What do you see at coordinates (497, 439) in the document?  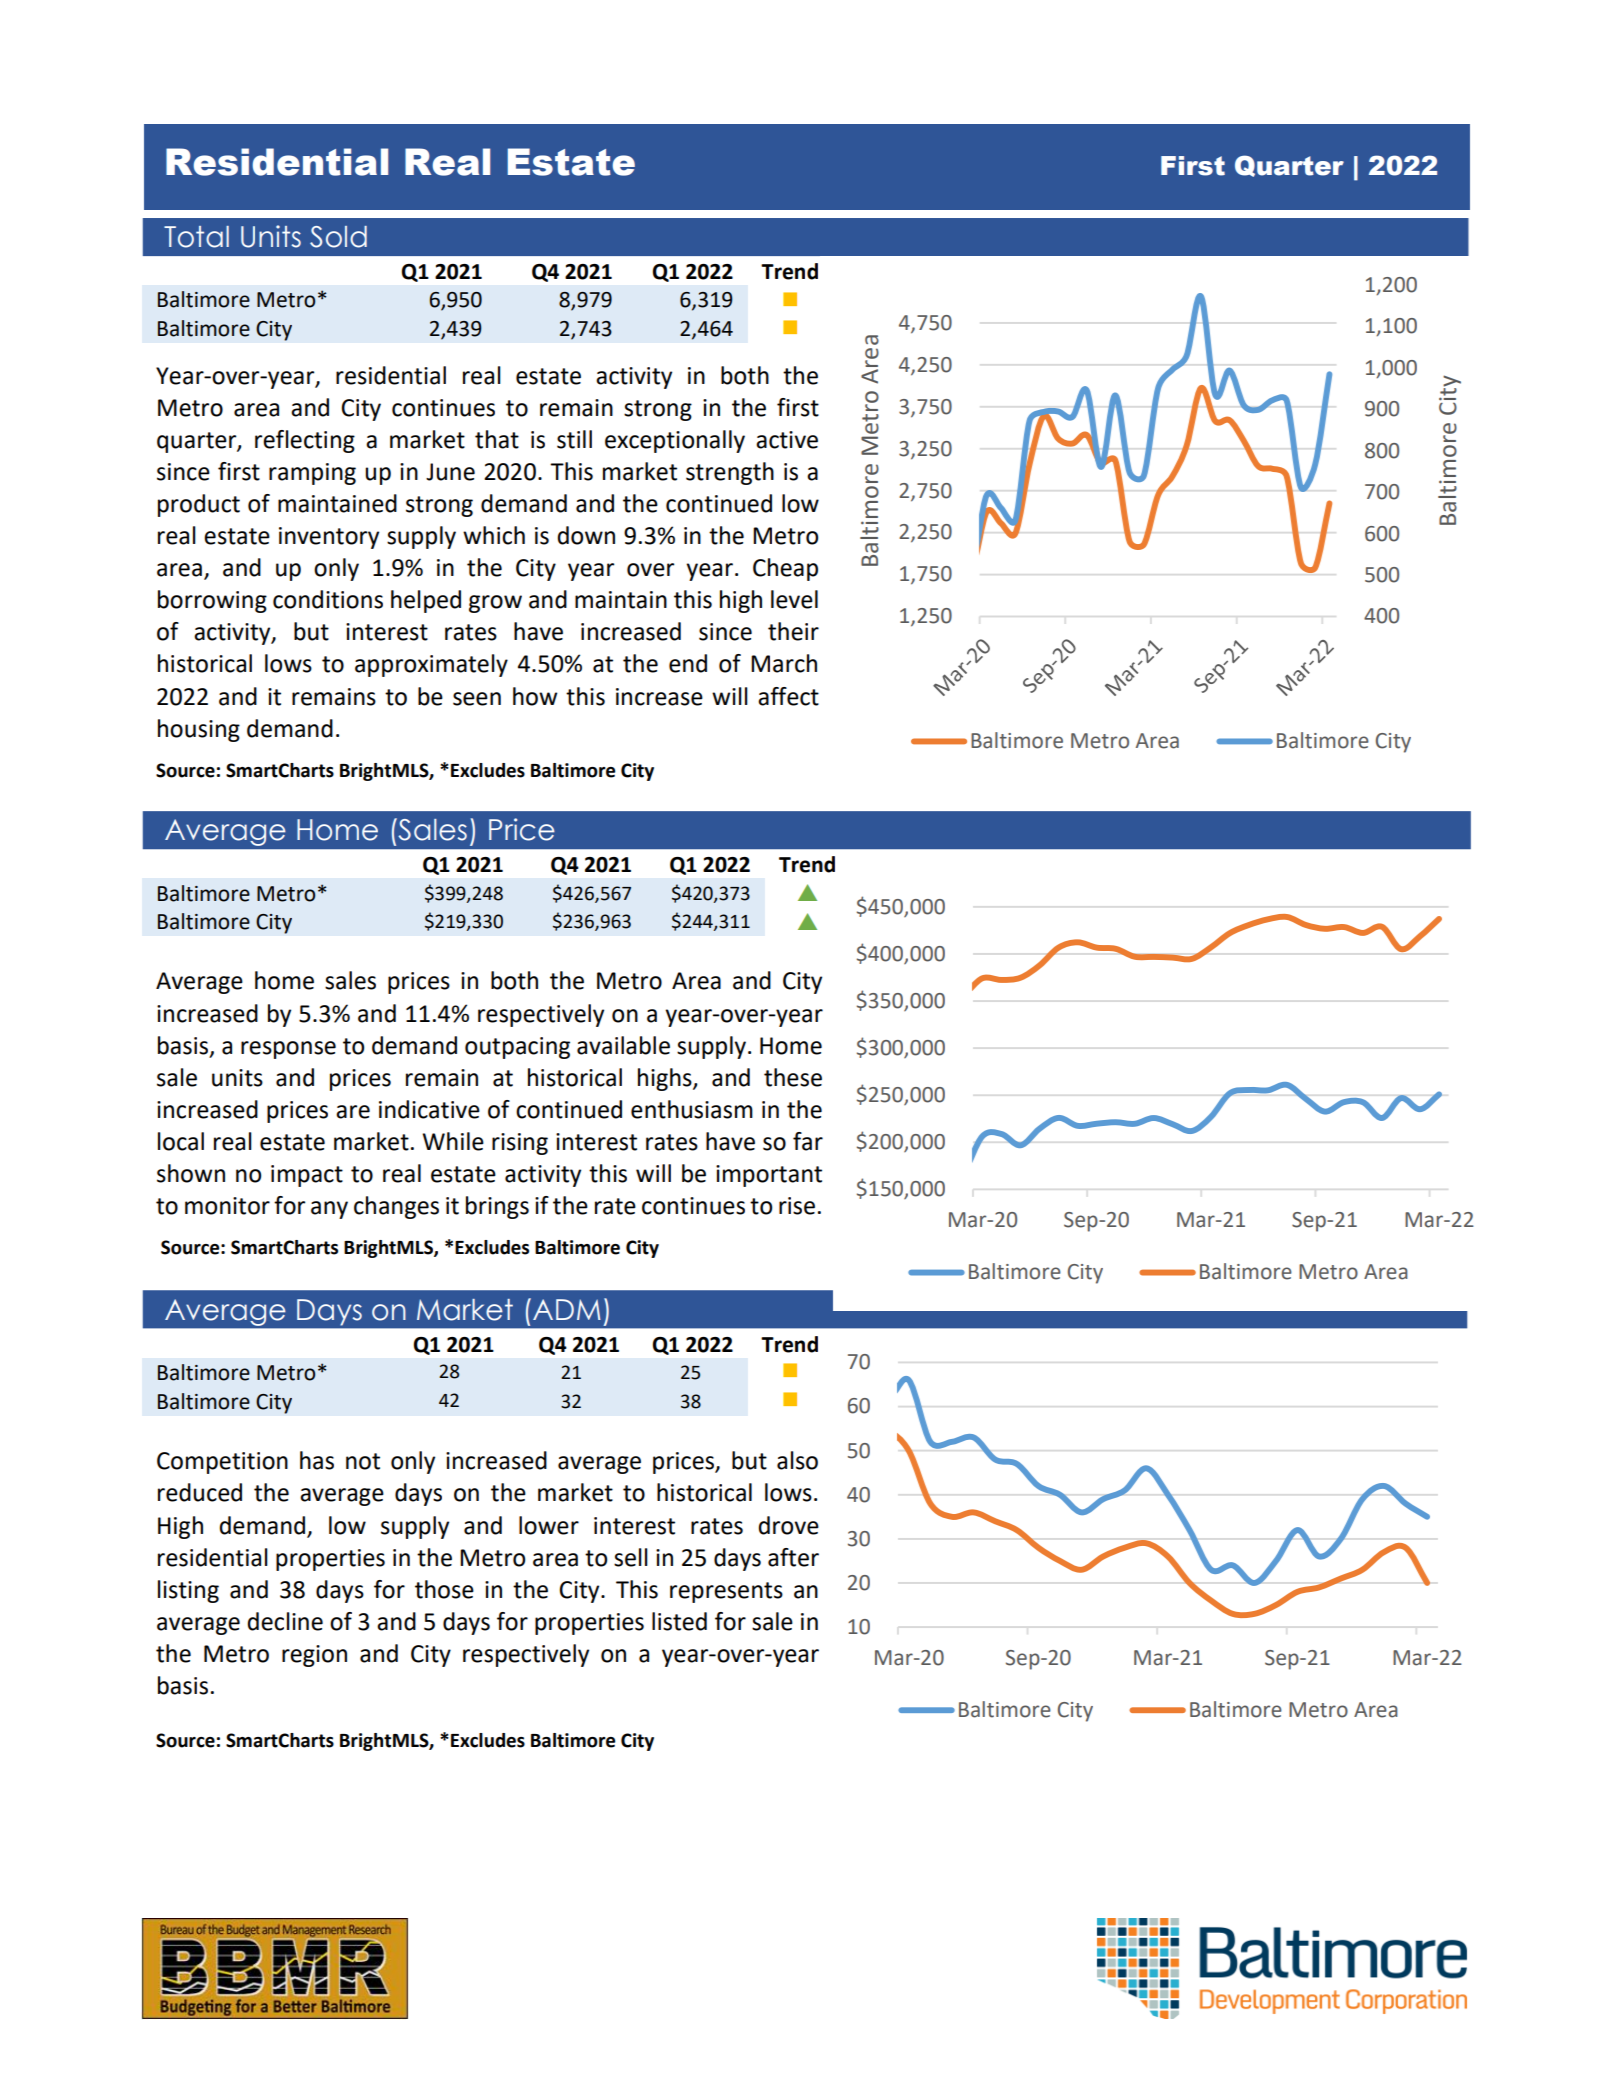 I see `that` at bounding box center [497, 439].
